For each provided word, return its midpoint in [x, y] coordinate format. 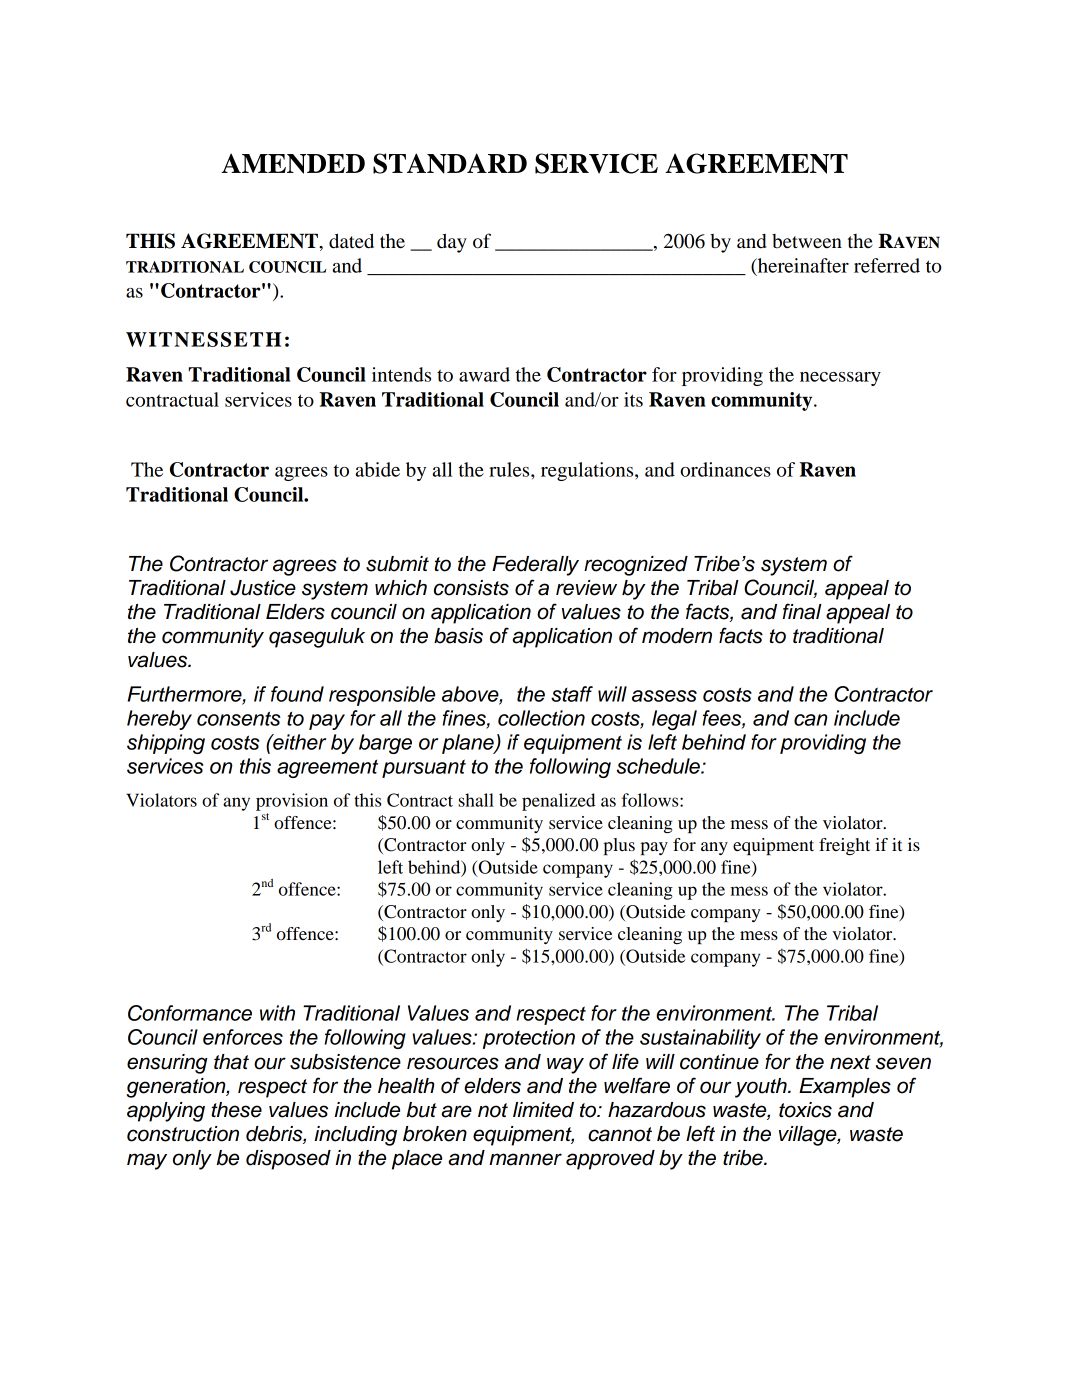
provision [292, 802]
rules [510, 469]
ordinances [725, 469]
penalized [558, 802]
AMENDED [293, 163]
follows [651, 800]
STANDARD [450, 163]
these [237, 1110]
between [807, 241]
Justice [263, 588]
